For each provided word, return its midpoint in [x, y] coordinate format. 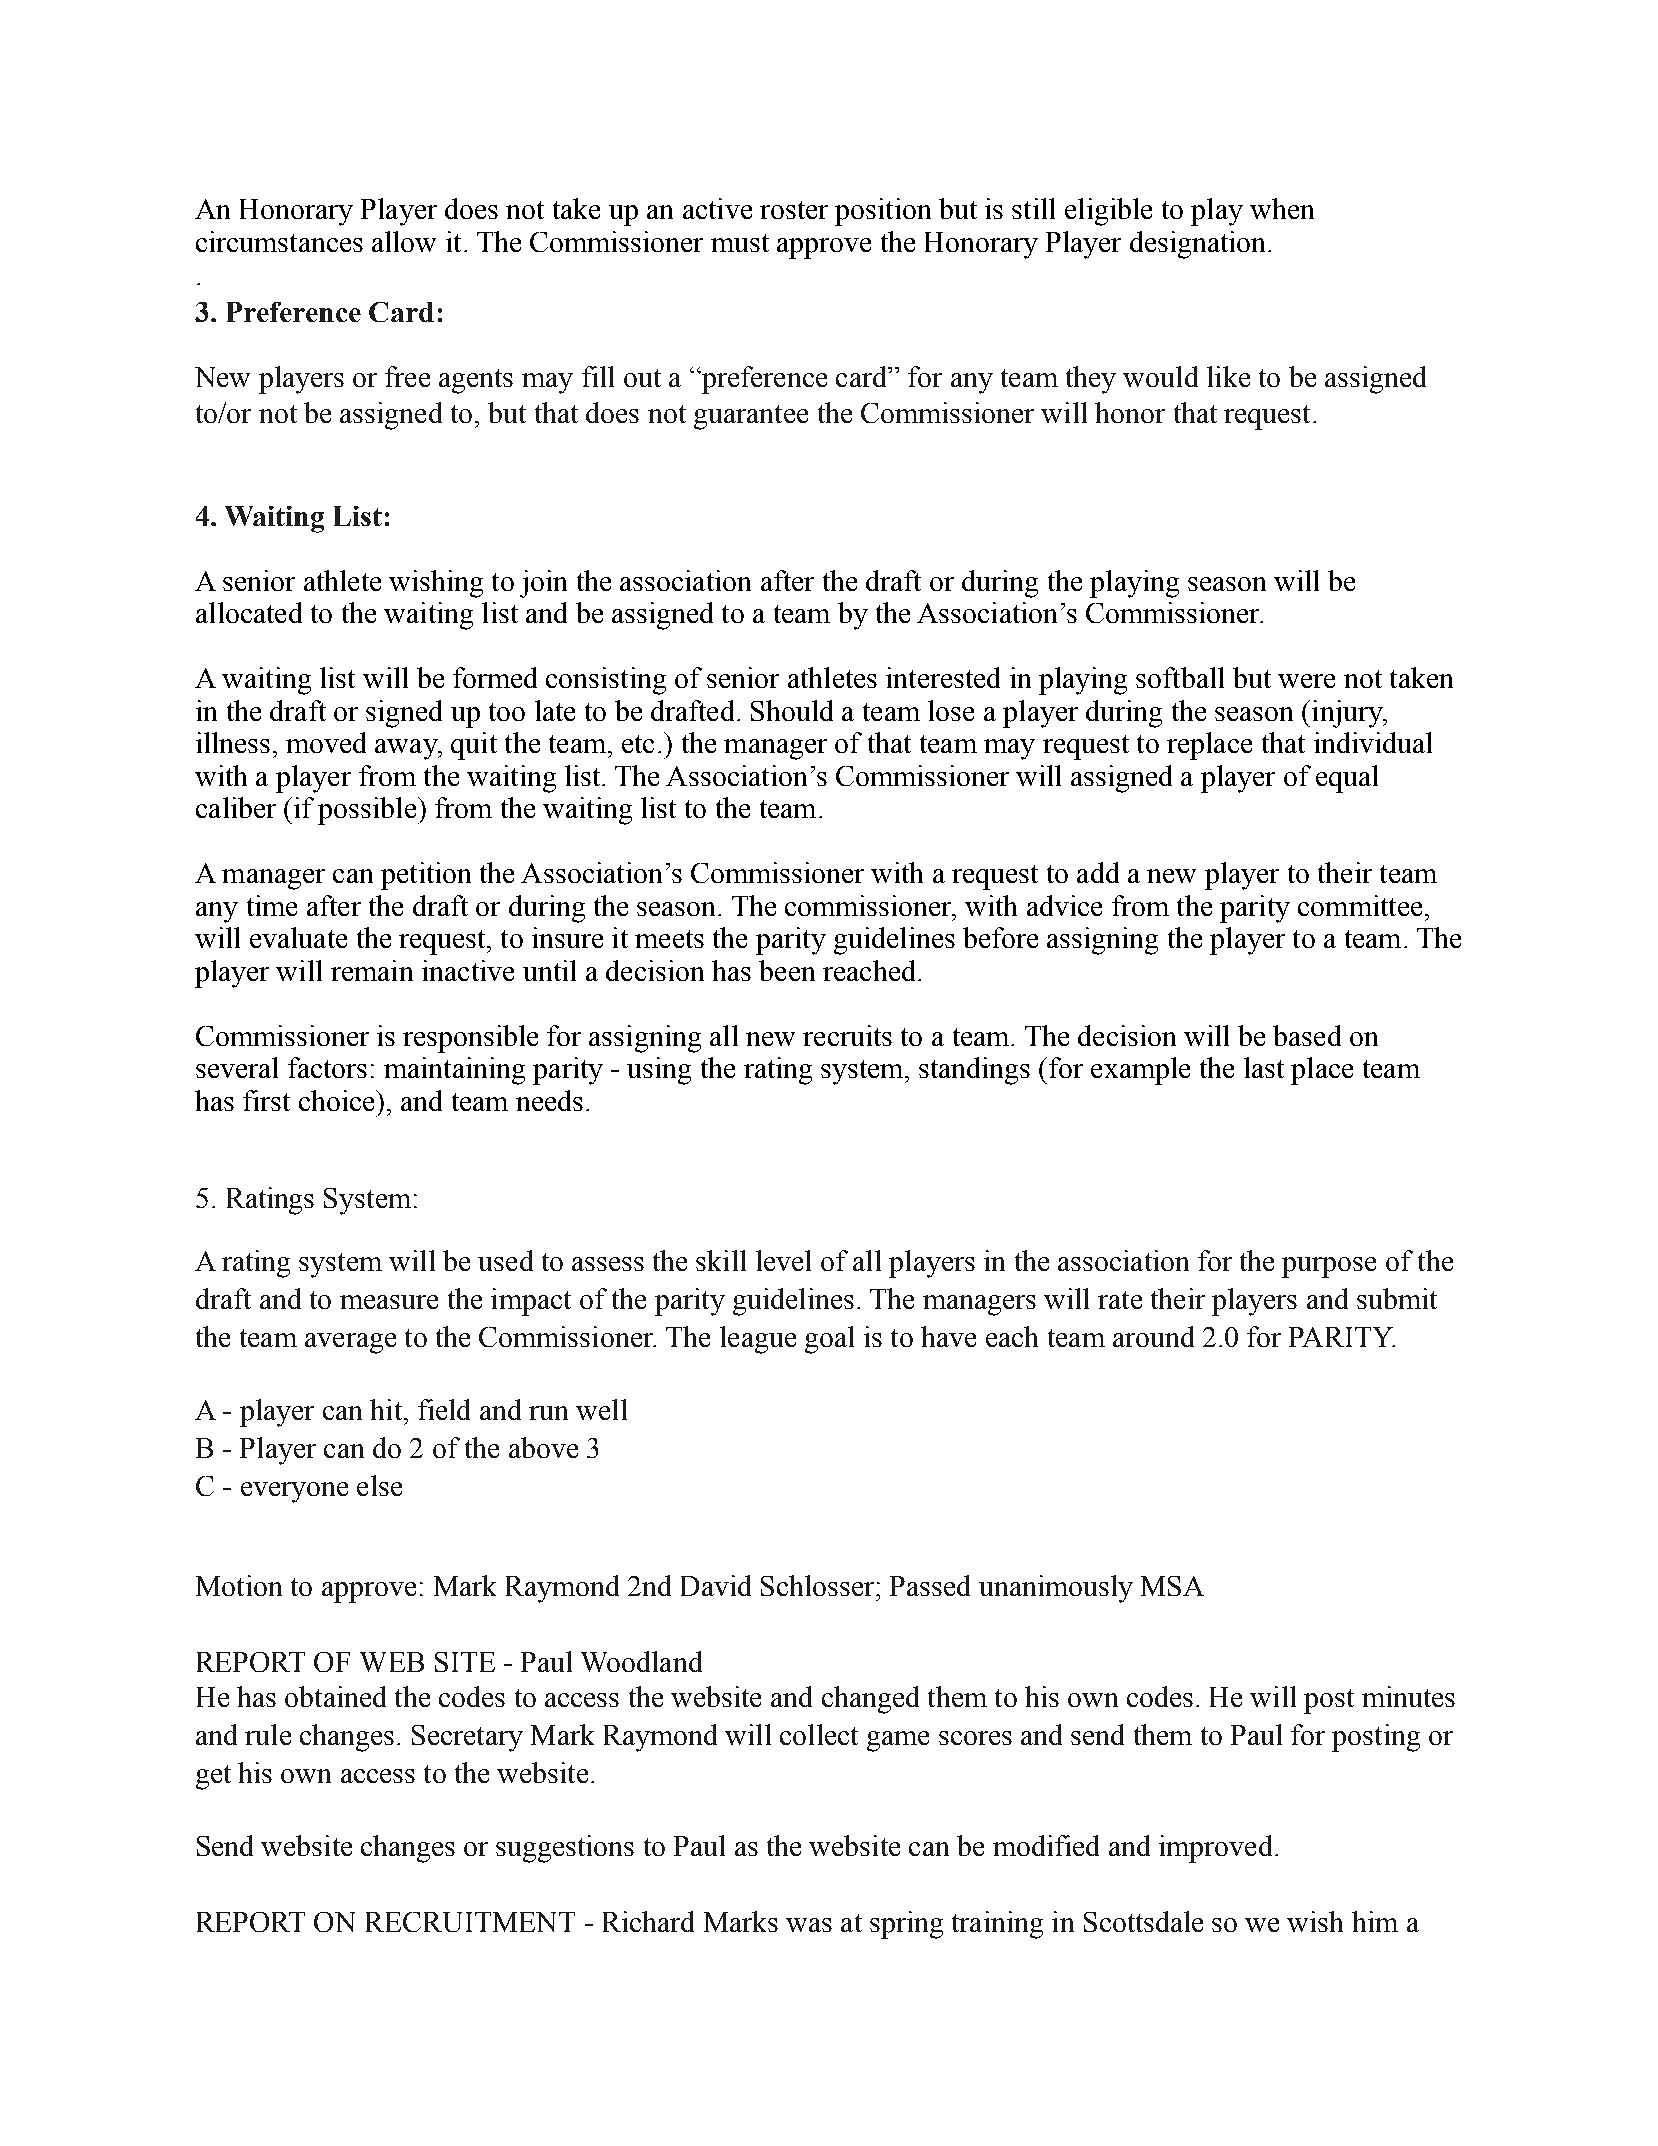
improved [1215, 1849]
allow [404, 241]
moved [326, 742]
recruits [847, 1035]
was [809, 1925]
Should [792, 710]
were [1306, 681]
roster [794, 210]
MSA [1172, 1586]
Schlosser [819, 1585]
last [1264, 1067]
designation [1199, 245]
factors [327, 1067]
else [379, 1485]
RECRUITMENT [470, 1922]
